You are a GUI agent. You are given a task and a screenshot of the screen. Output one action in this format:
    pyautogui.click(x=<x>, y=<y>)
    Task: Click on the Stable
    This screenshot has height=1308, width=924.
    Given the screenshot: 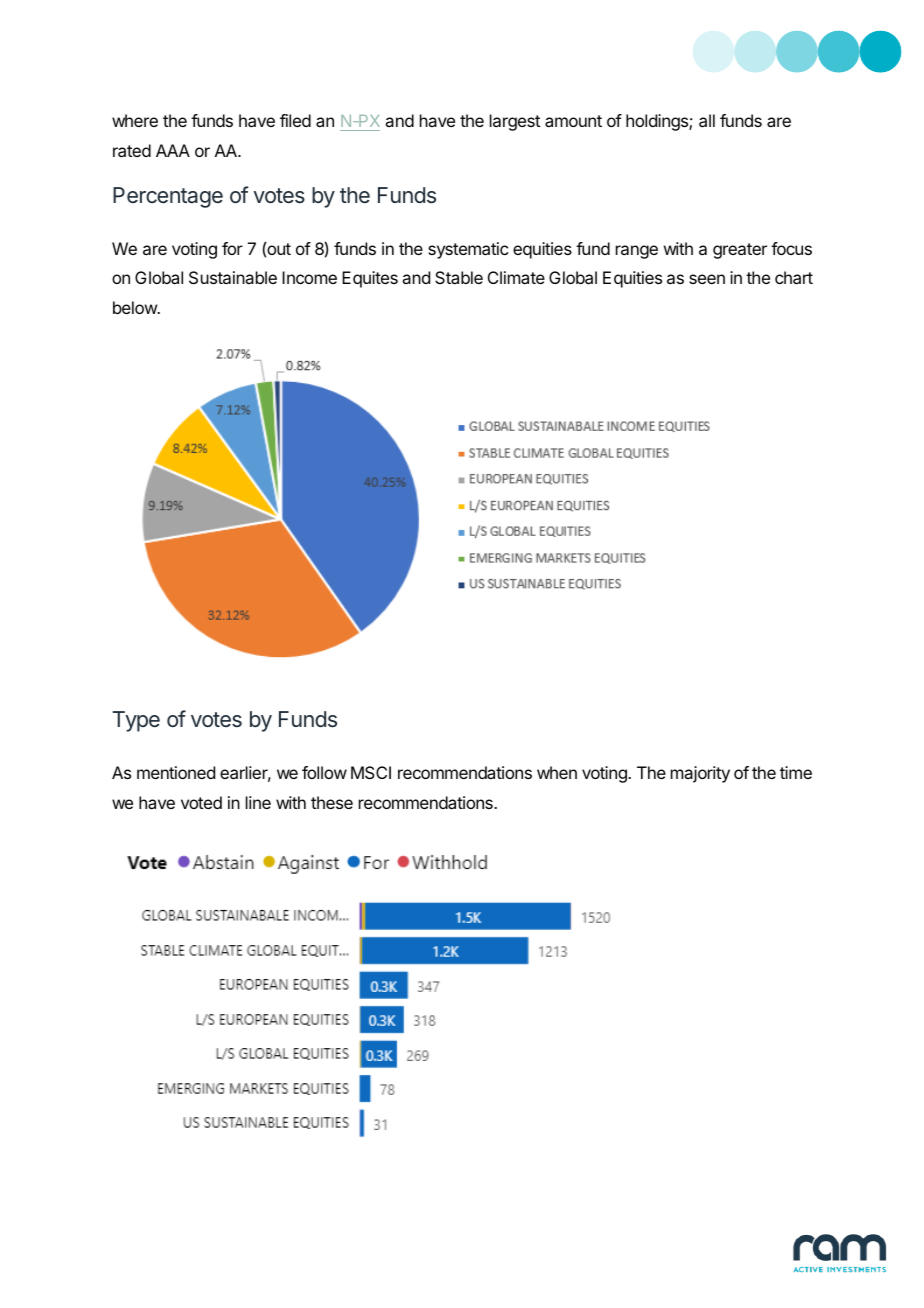 What is the action you would take?
    pyautogui.click(x=459, y=277)
